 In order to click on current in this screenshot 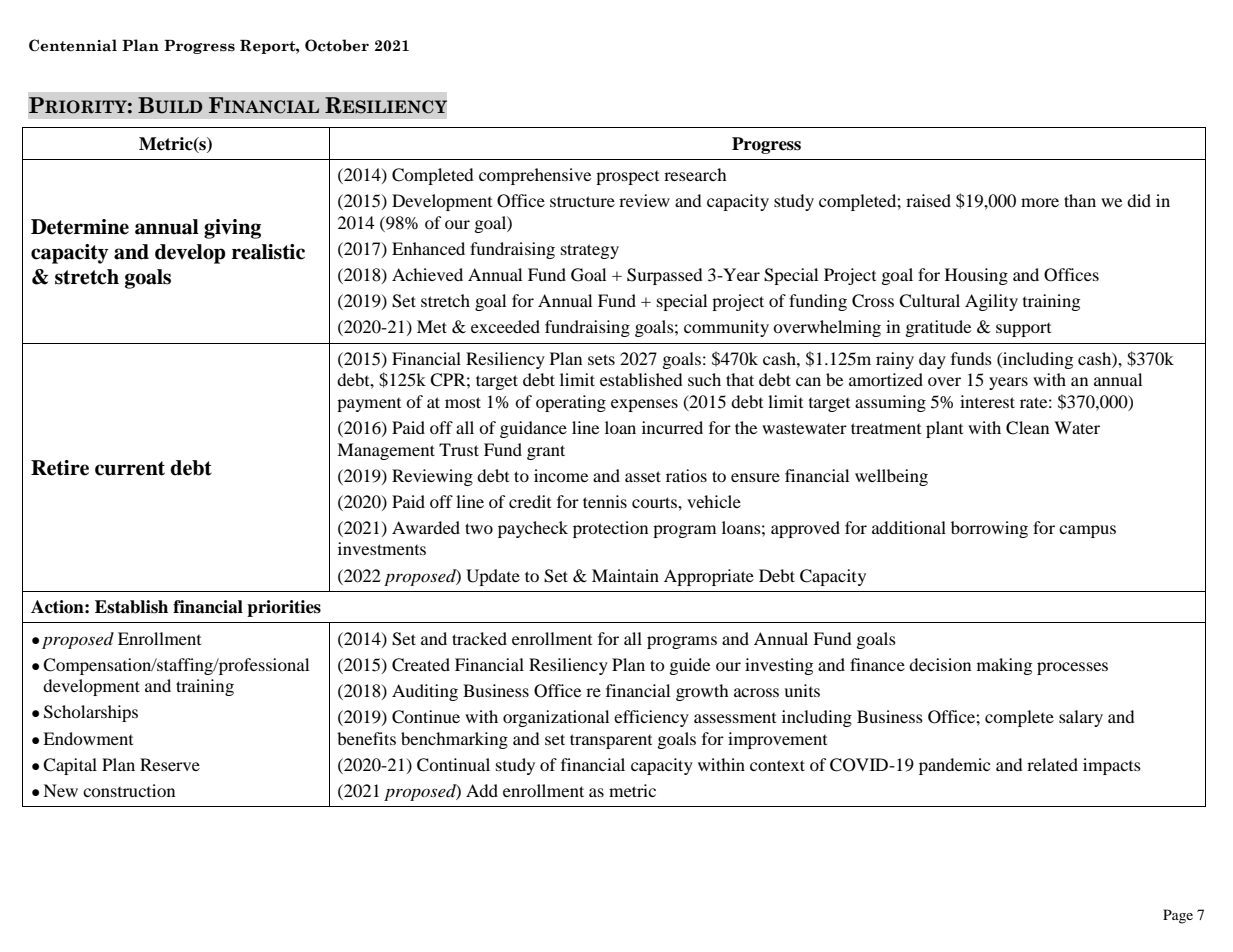, I will do `click(130, 468)`.
